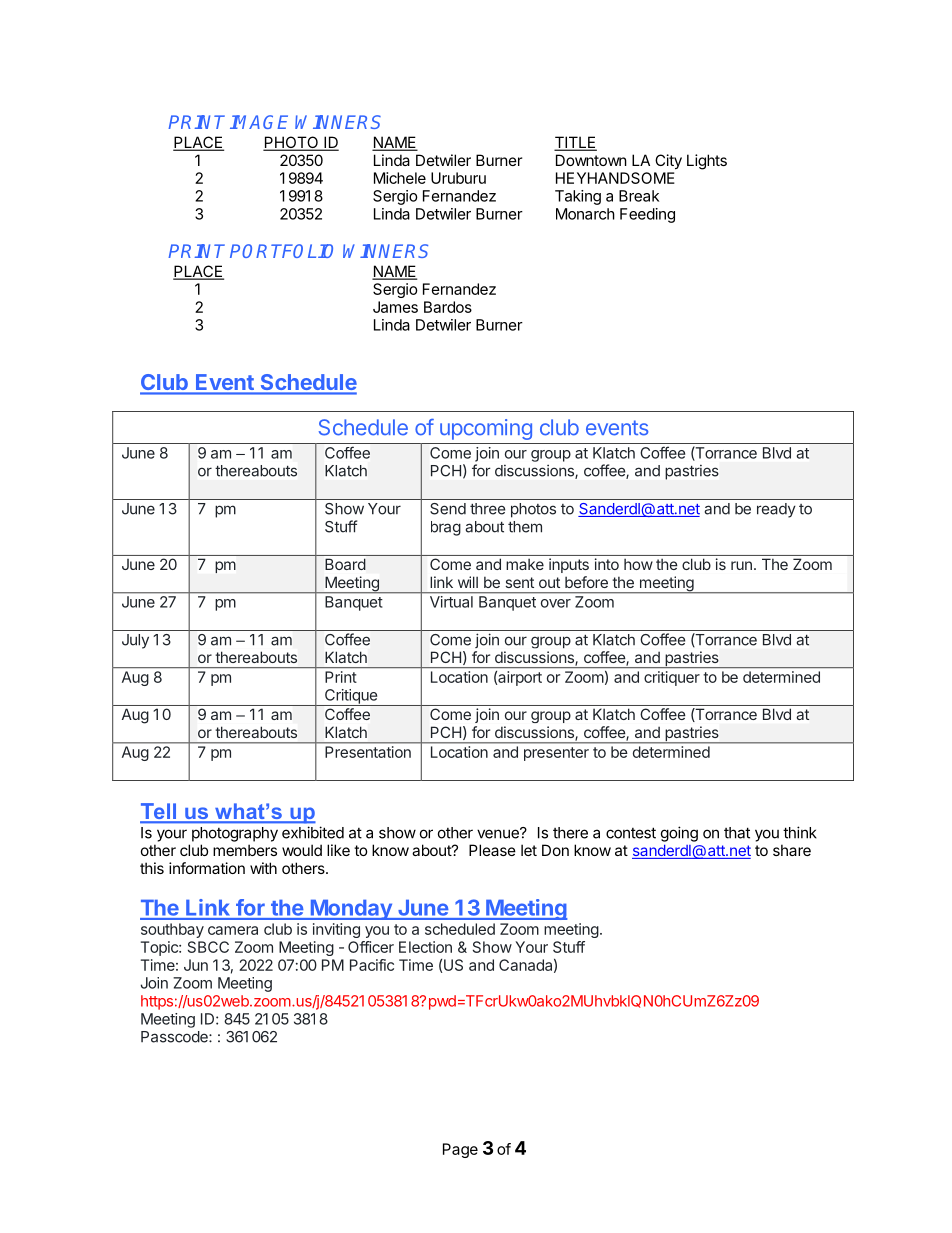  I want to click on IMAGE, so click(259, 122).
